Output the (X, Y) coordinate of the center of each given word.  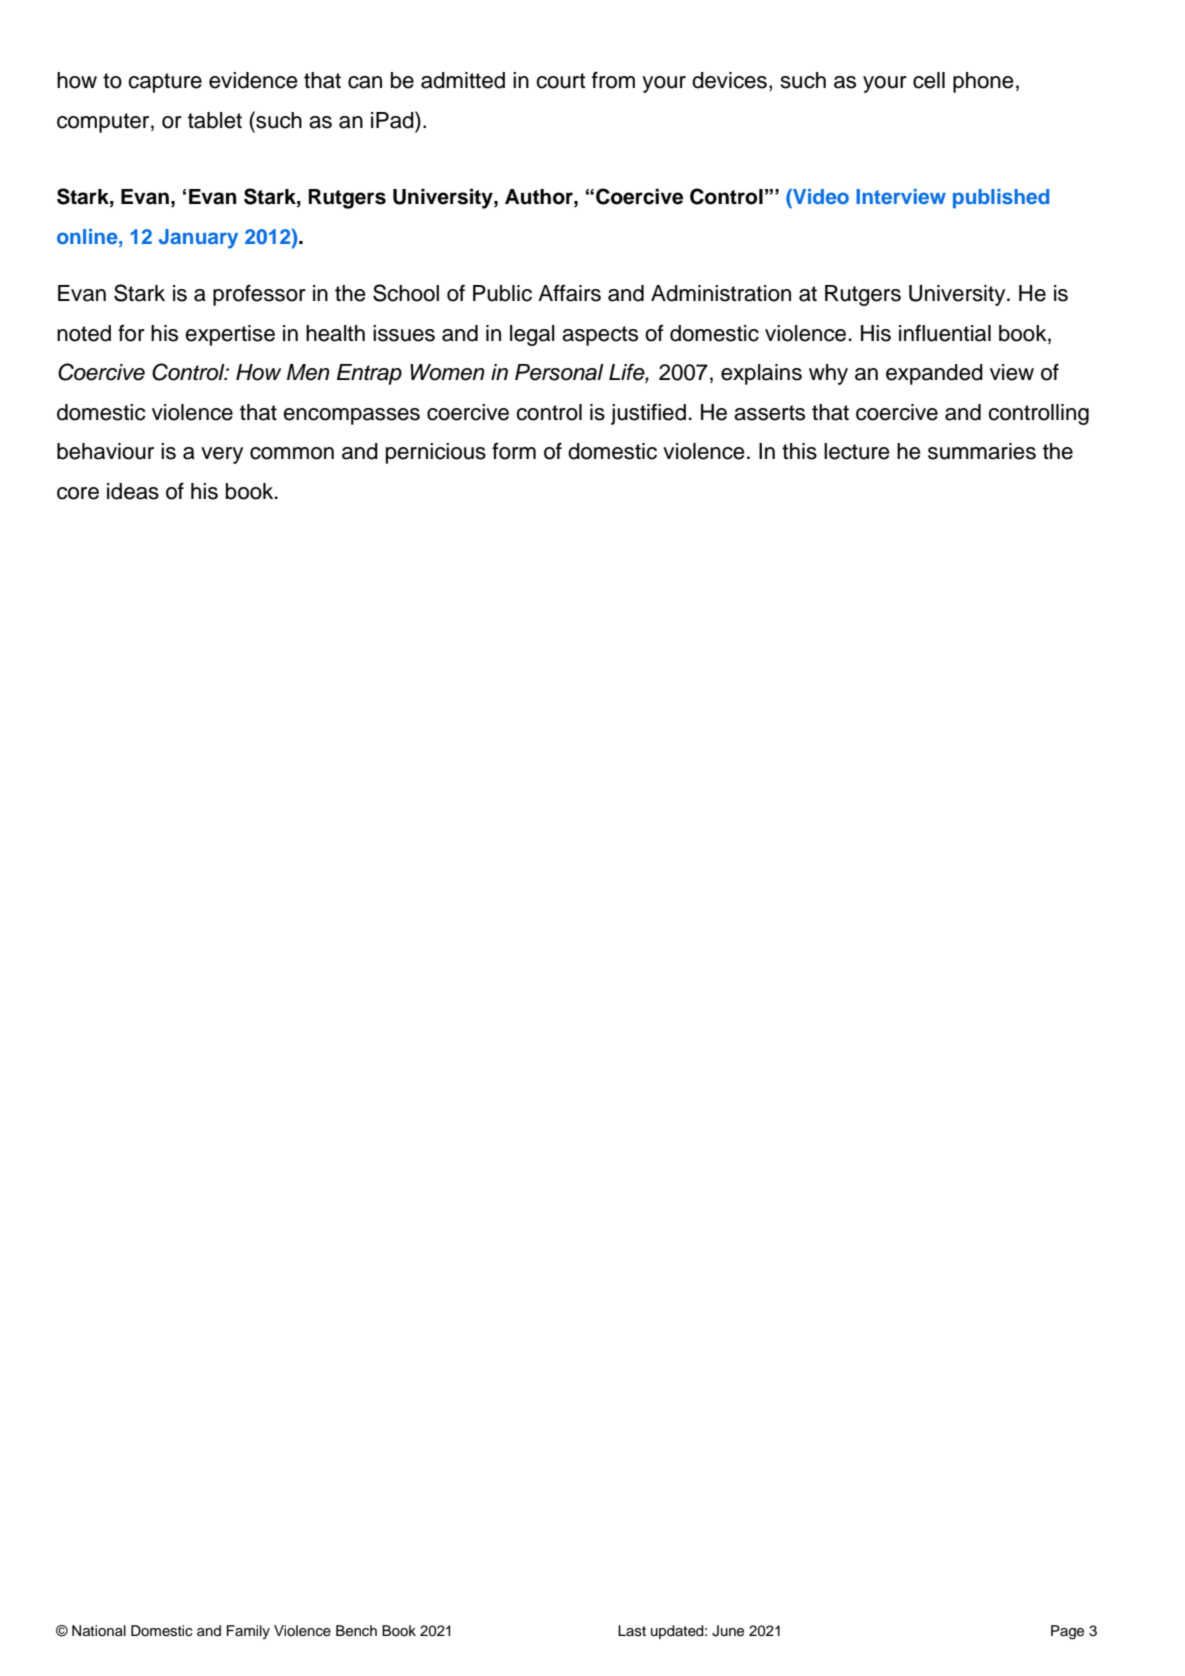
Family (248, 1632)
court (560, 81)
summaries (982, 451)
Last (632, 1631)
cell (929, 80)
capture (165, 83)
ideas (133, 491)
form (514, 451)
